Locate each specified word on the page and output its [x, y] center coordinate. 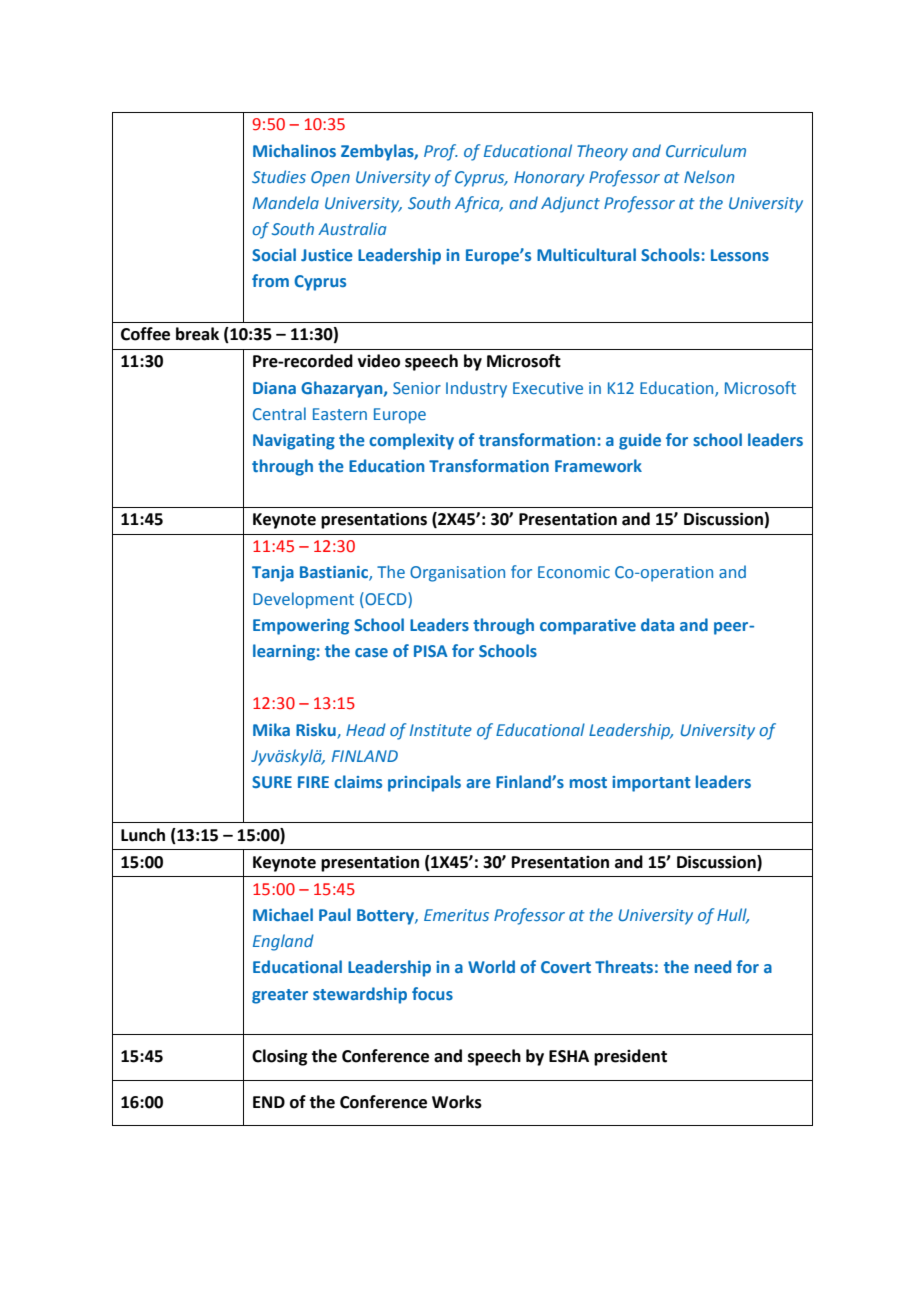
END [269, 1102]
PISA [431, 651]
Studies [279, 176]
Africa [478, 204]
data [657, 624]
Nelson [709, 176]
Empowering [301, 627]
